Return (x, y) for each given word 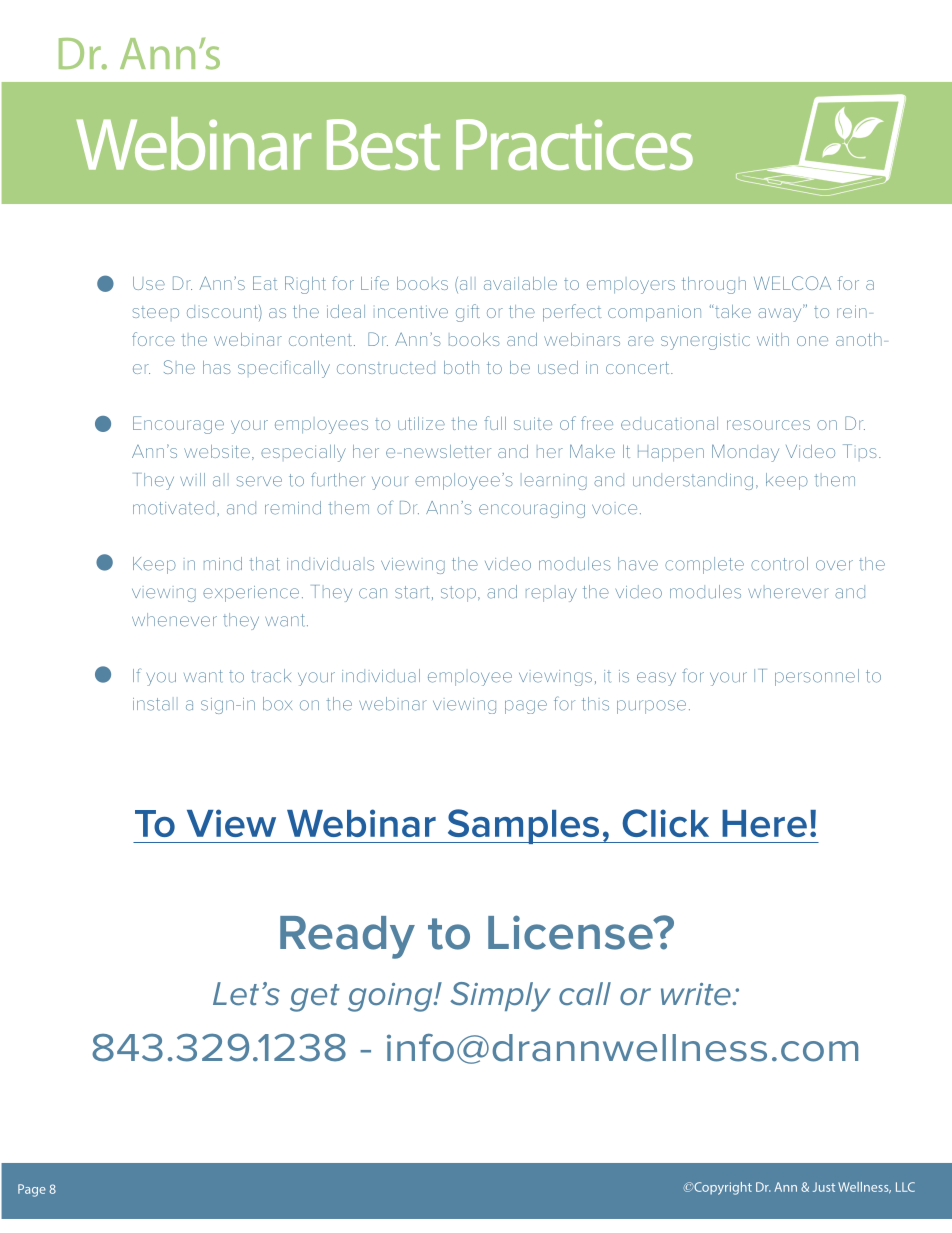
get (314, 998)
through (714, 285)
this (595, 704)
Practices (574, 144)
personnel (817, 677)
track (271, 676)
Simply (500, 997)
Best (383, 144)
